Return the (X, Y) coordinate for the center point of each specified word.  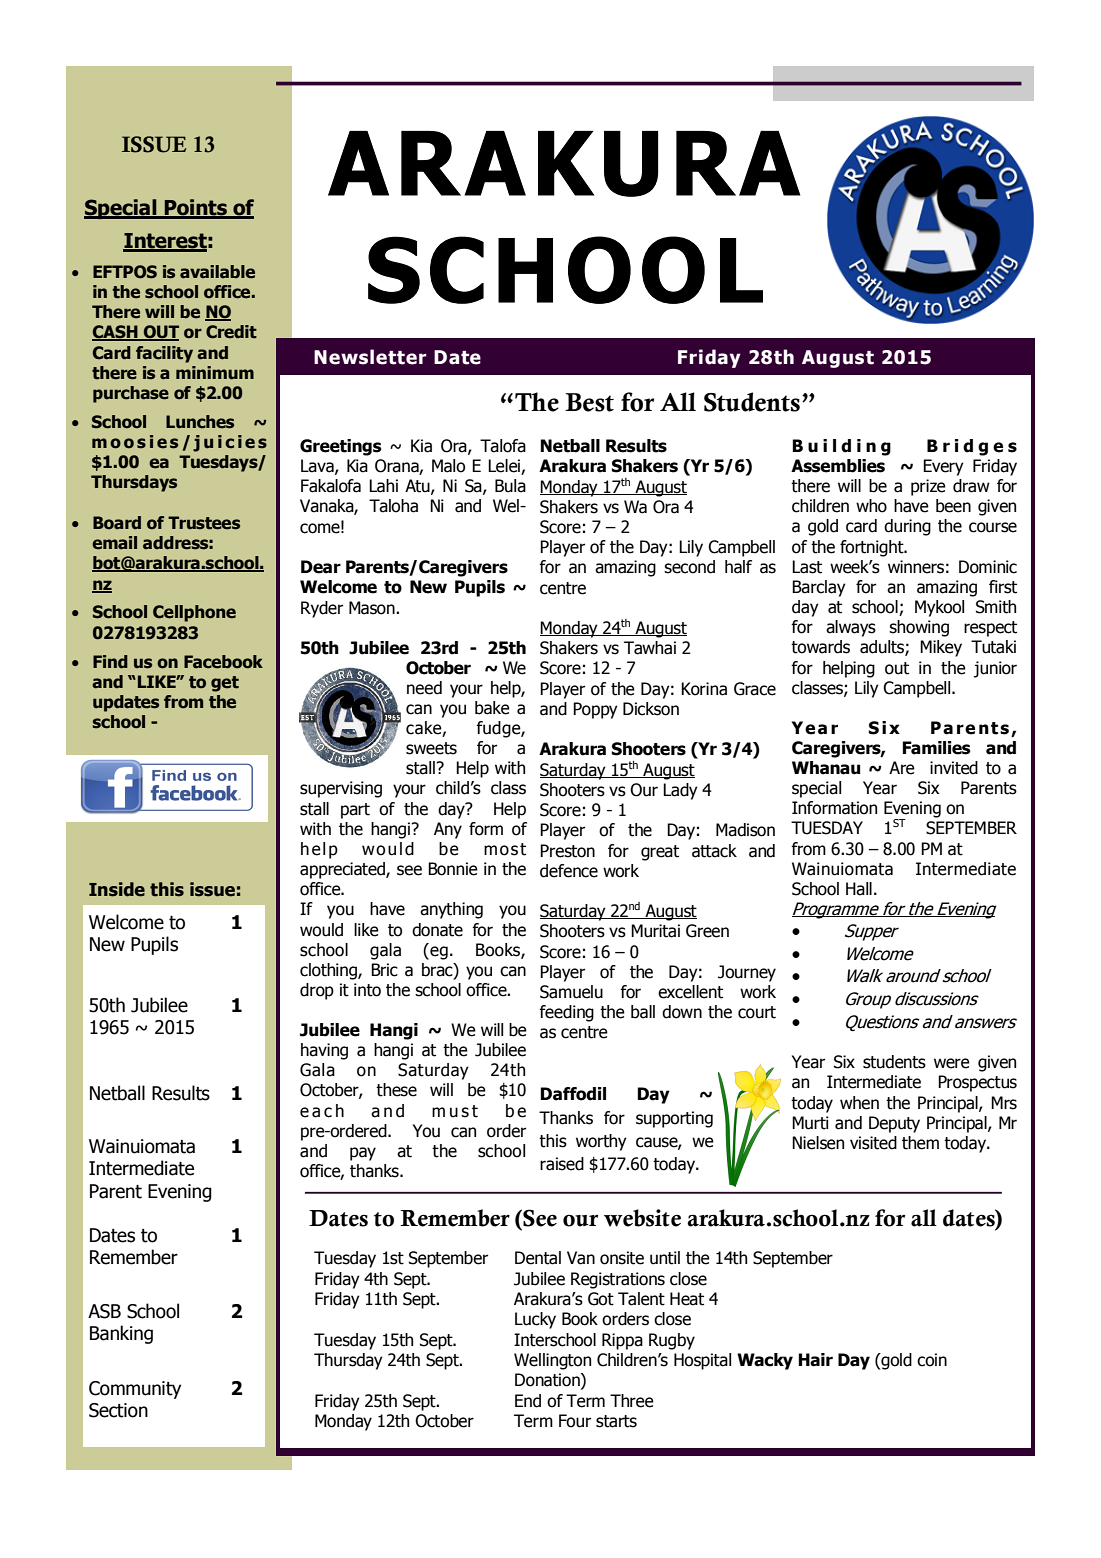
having (324, 1051)
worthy (601, 1142)
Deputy (894, 1124)
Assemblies (838, 466)
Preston (567, 851)
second (689, 567)
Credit (231, 332)
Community (135, 1390)
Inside (117, 889)
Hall (859, 889)
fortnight (873, 548)
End (528, 1401)
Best (589, 402)
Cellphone (194, 613)
